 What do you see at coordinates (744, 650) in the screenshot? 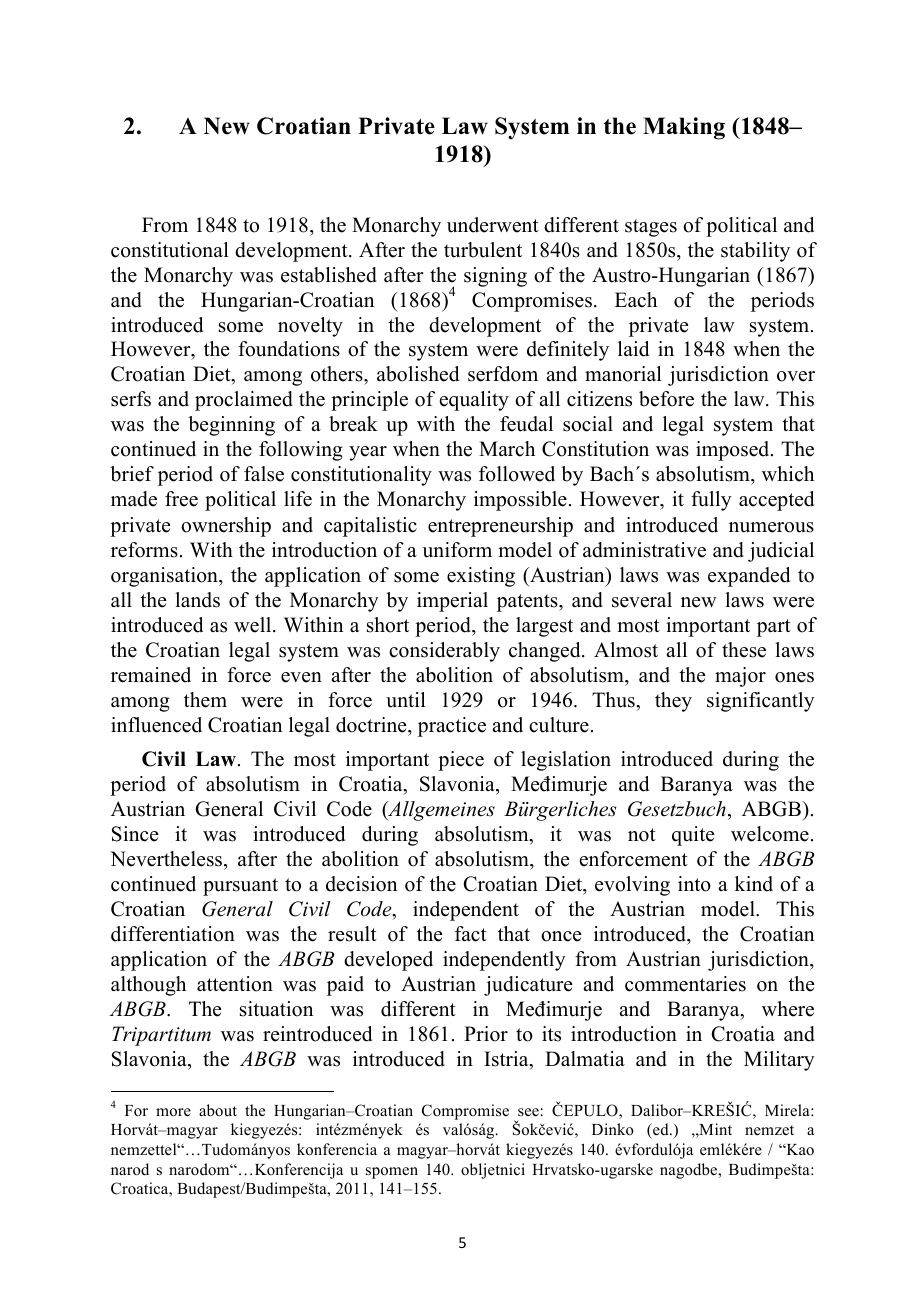
I see `these` at bounding box center [744, 650].
